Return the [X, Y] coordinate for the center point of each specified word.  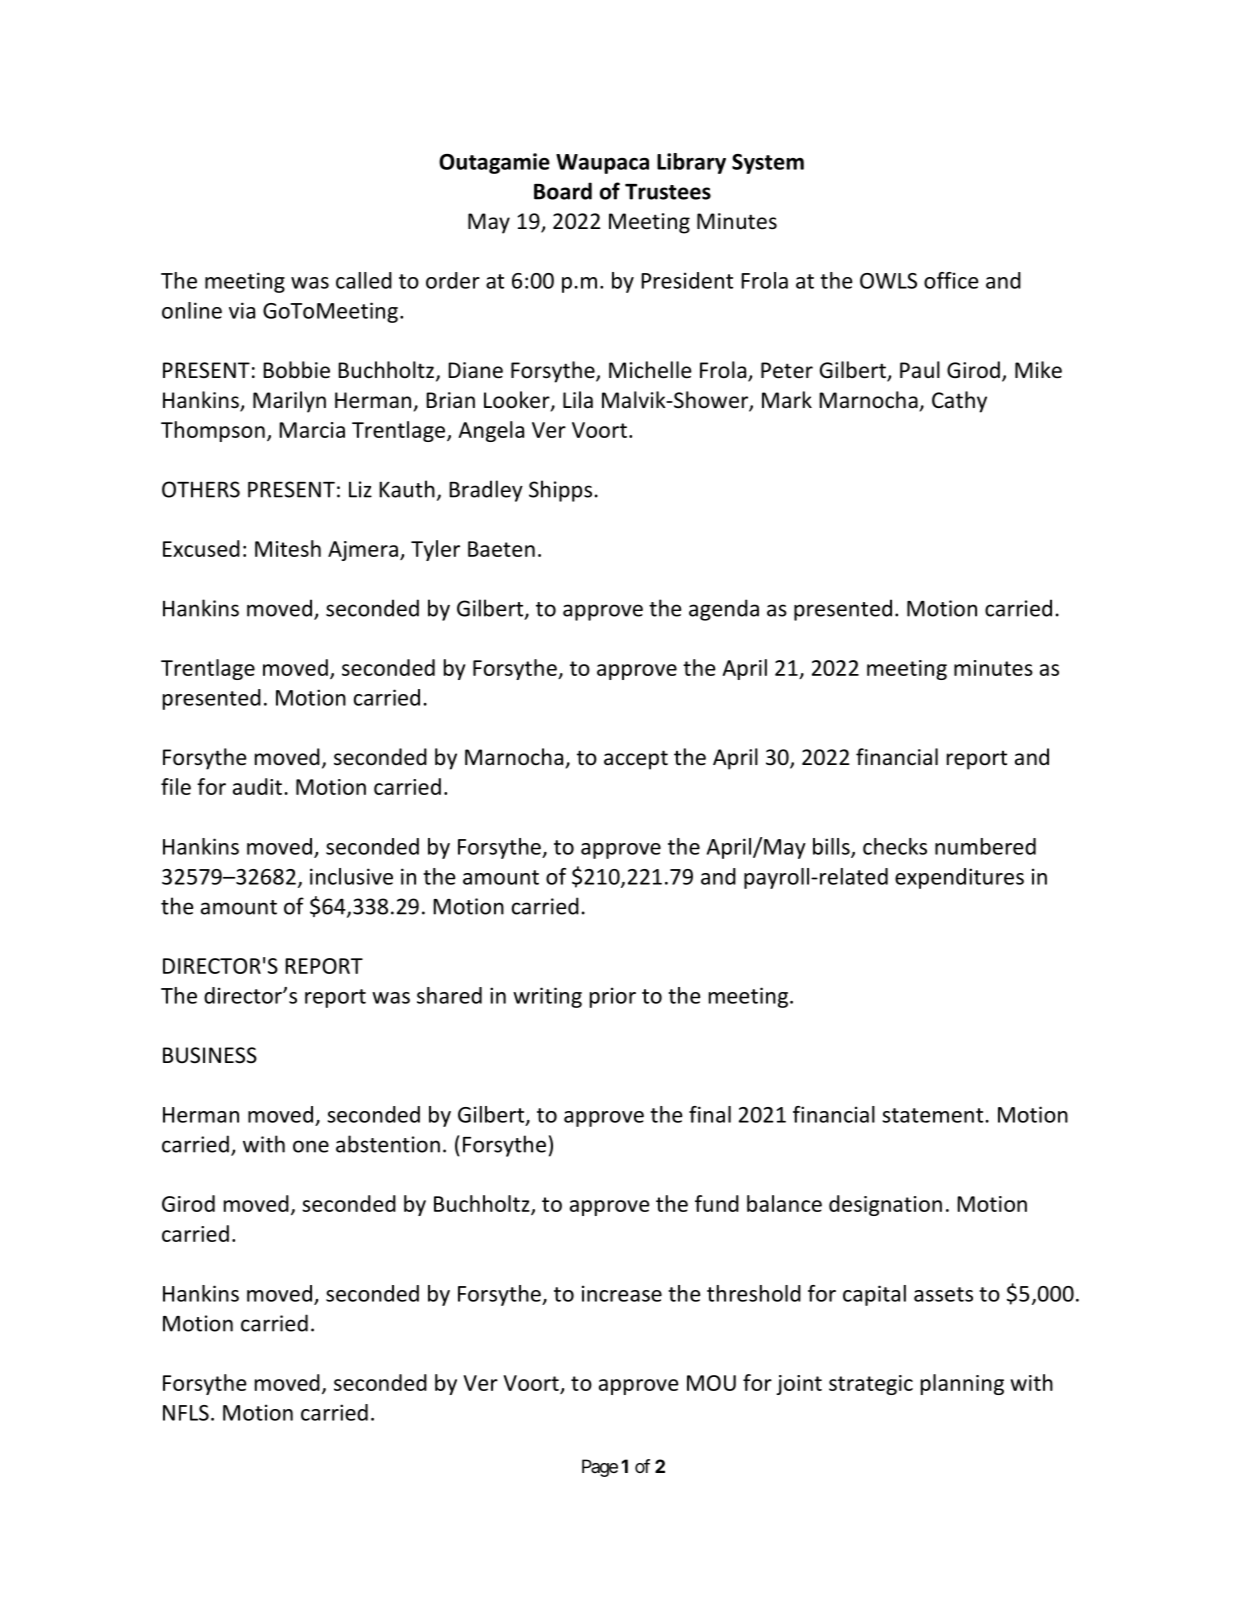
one [311, 1146]
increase [622, 1293]
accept [636, 760]
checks [895, 846]
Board [563, 191]
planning [962, 1384]
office [951, 280]
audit [257, 786]
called [364, 280]
